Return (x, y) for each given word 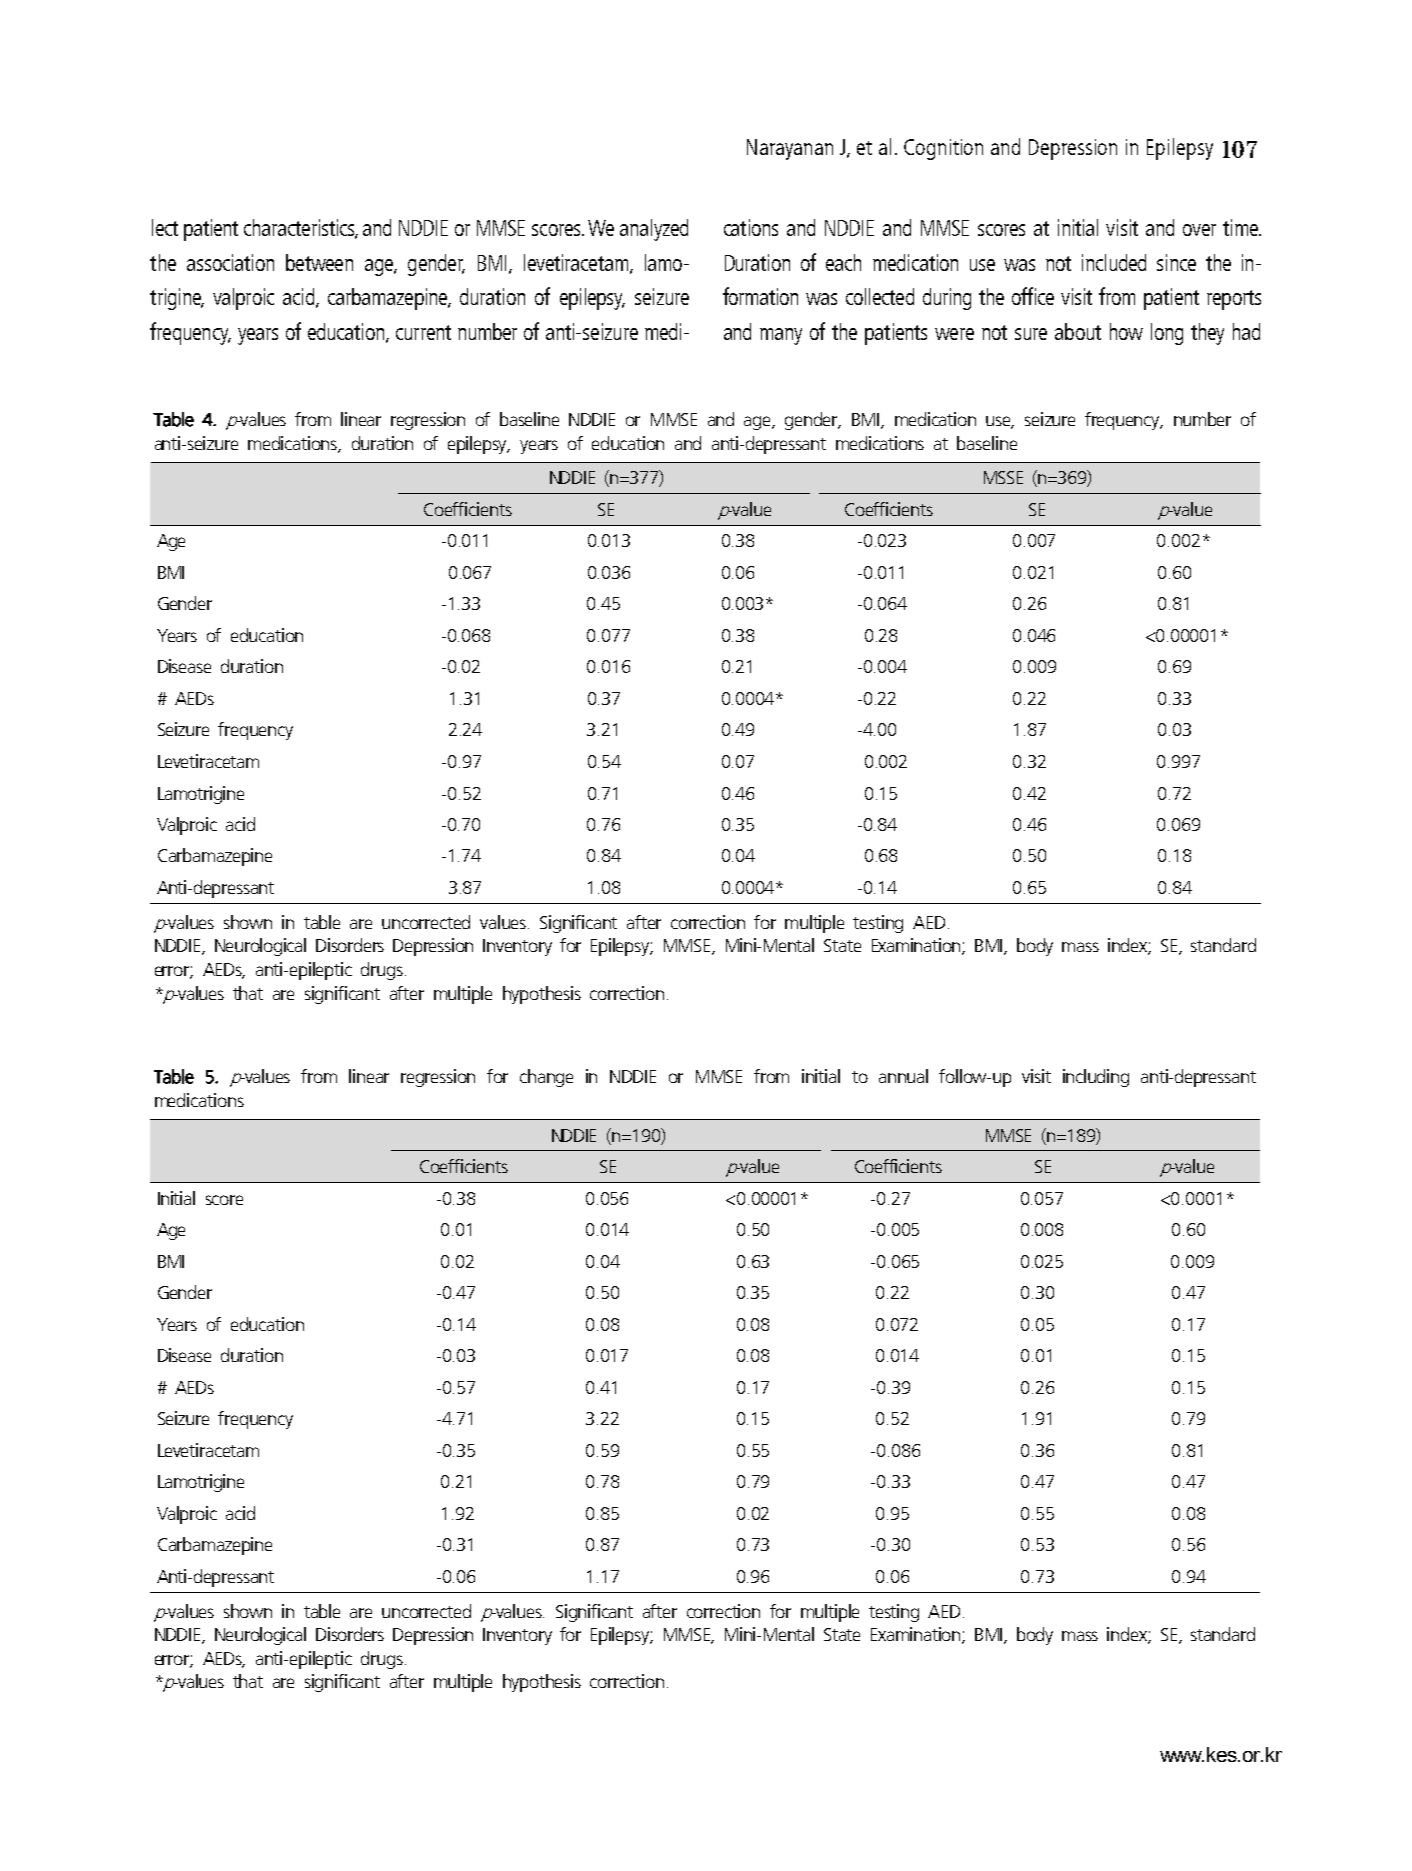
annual (903, 1076)
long (1167, 334)
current (423, 332)
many (781, 336)
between (319, 262)
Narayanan (790, 149)
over (1199, 230)
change (546, 1078)
